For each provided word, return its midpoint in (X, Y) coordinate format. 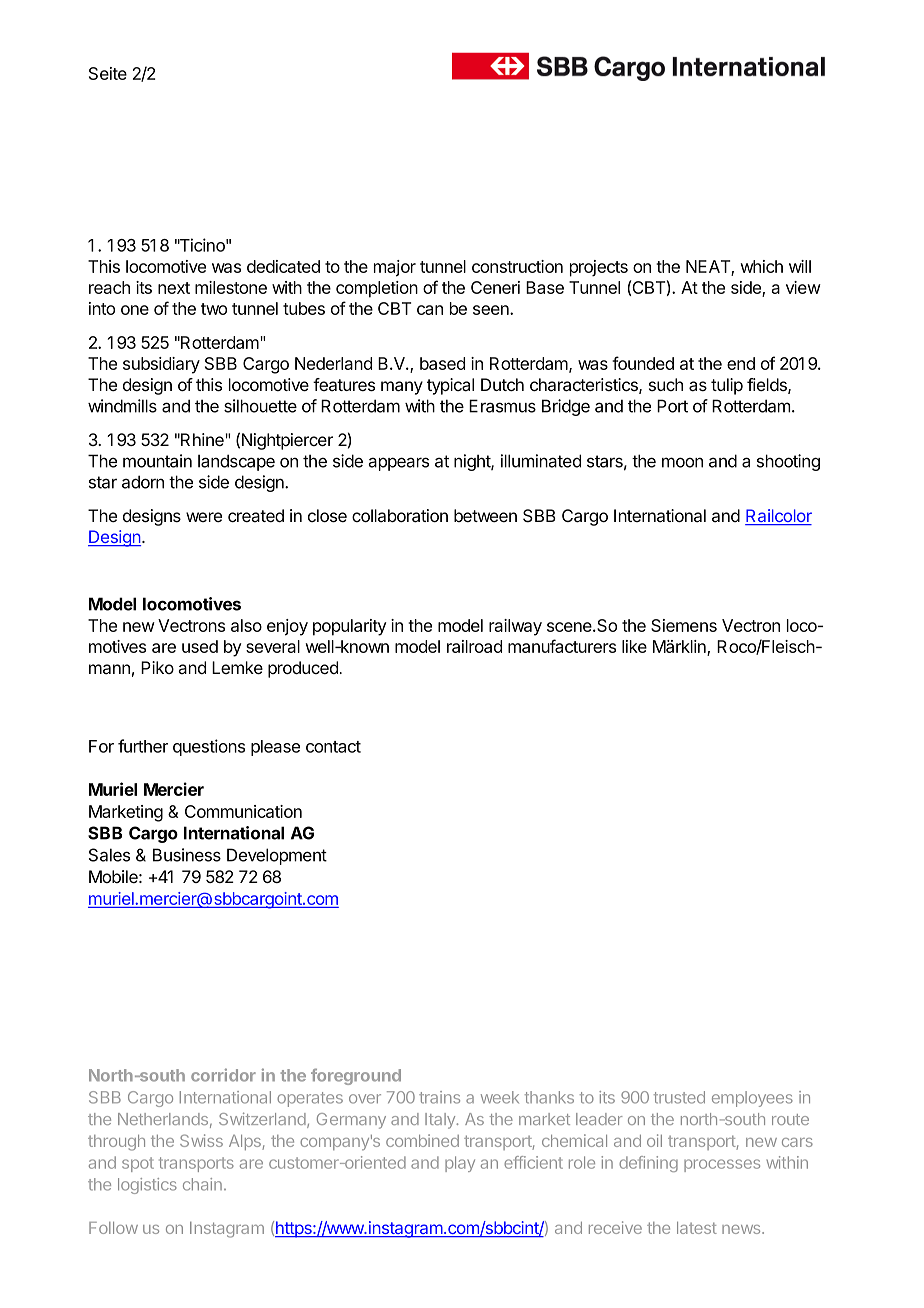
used (200, 646)
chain (202, 1184)
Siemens (684, 625)
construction (517, 266)
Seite (108, 73)
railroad (474, 646)
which (761, 266)
